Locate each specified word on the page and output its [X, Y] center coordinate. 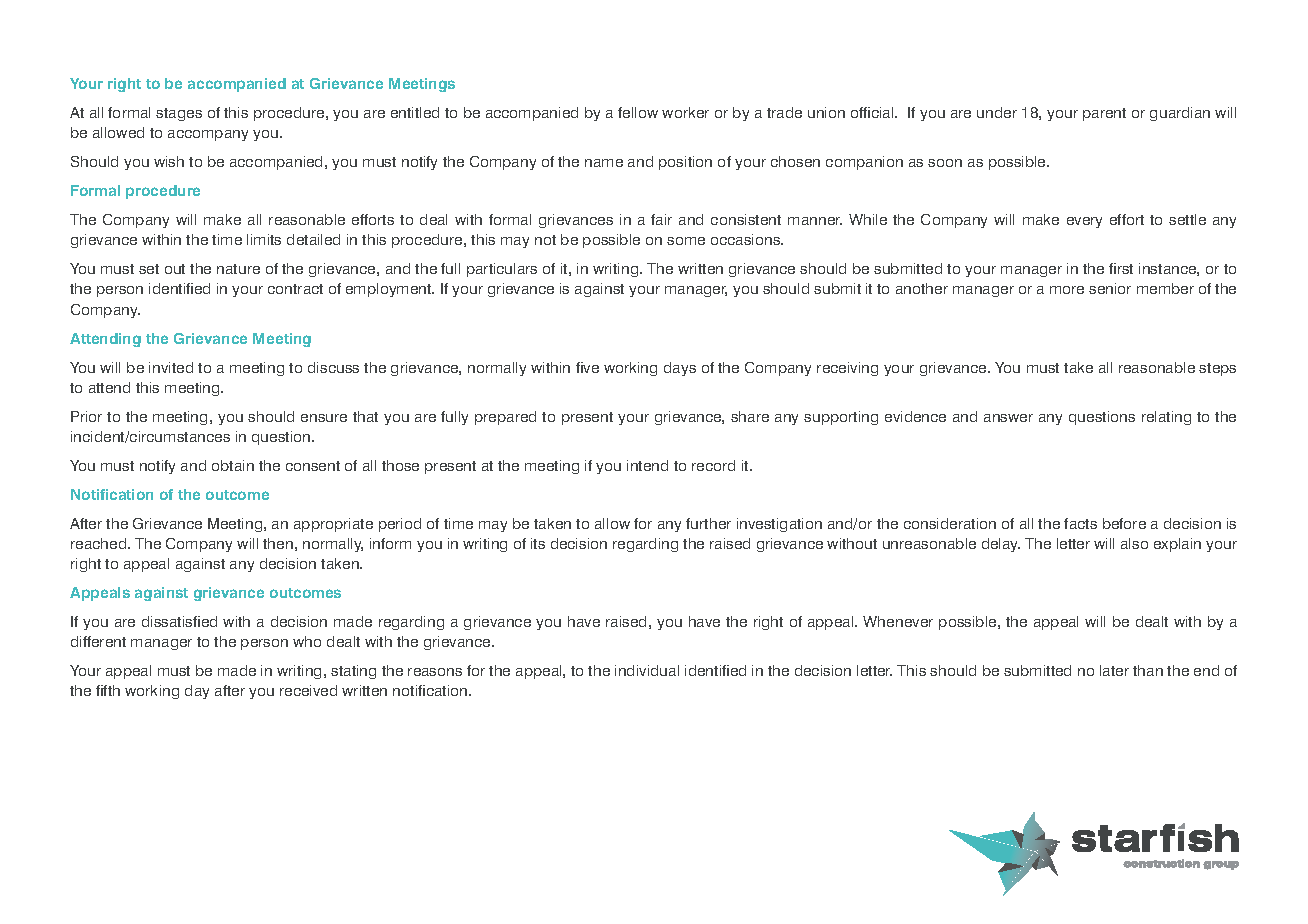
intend [647, 465]
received [308, 690]
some [686, 241]
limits [264, 239]
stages [179, 114]
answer [1008, 418]
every [1084, 222]
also [1134, 543]
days [680, 369]
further [708, 523]
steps [1217, 369]
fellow [638, 112]
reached [100, 543]
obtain [233, 465]
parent [1104, 114]
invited [171, 367]
